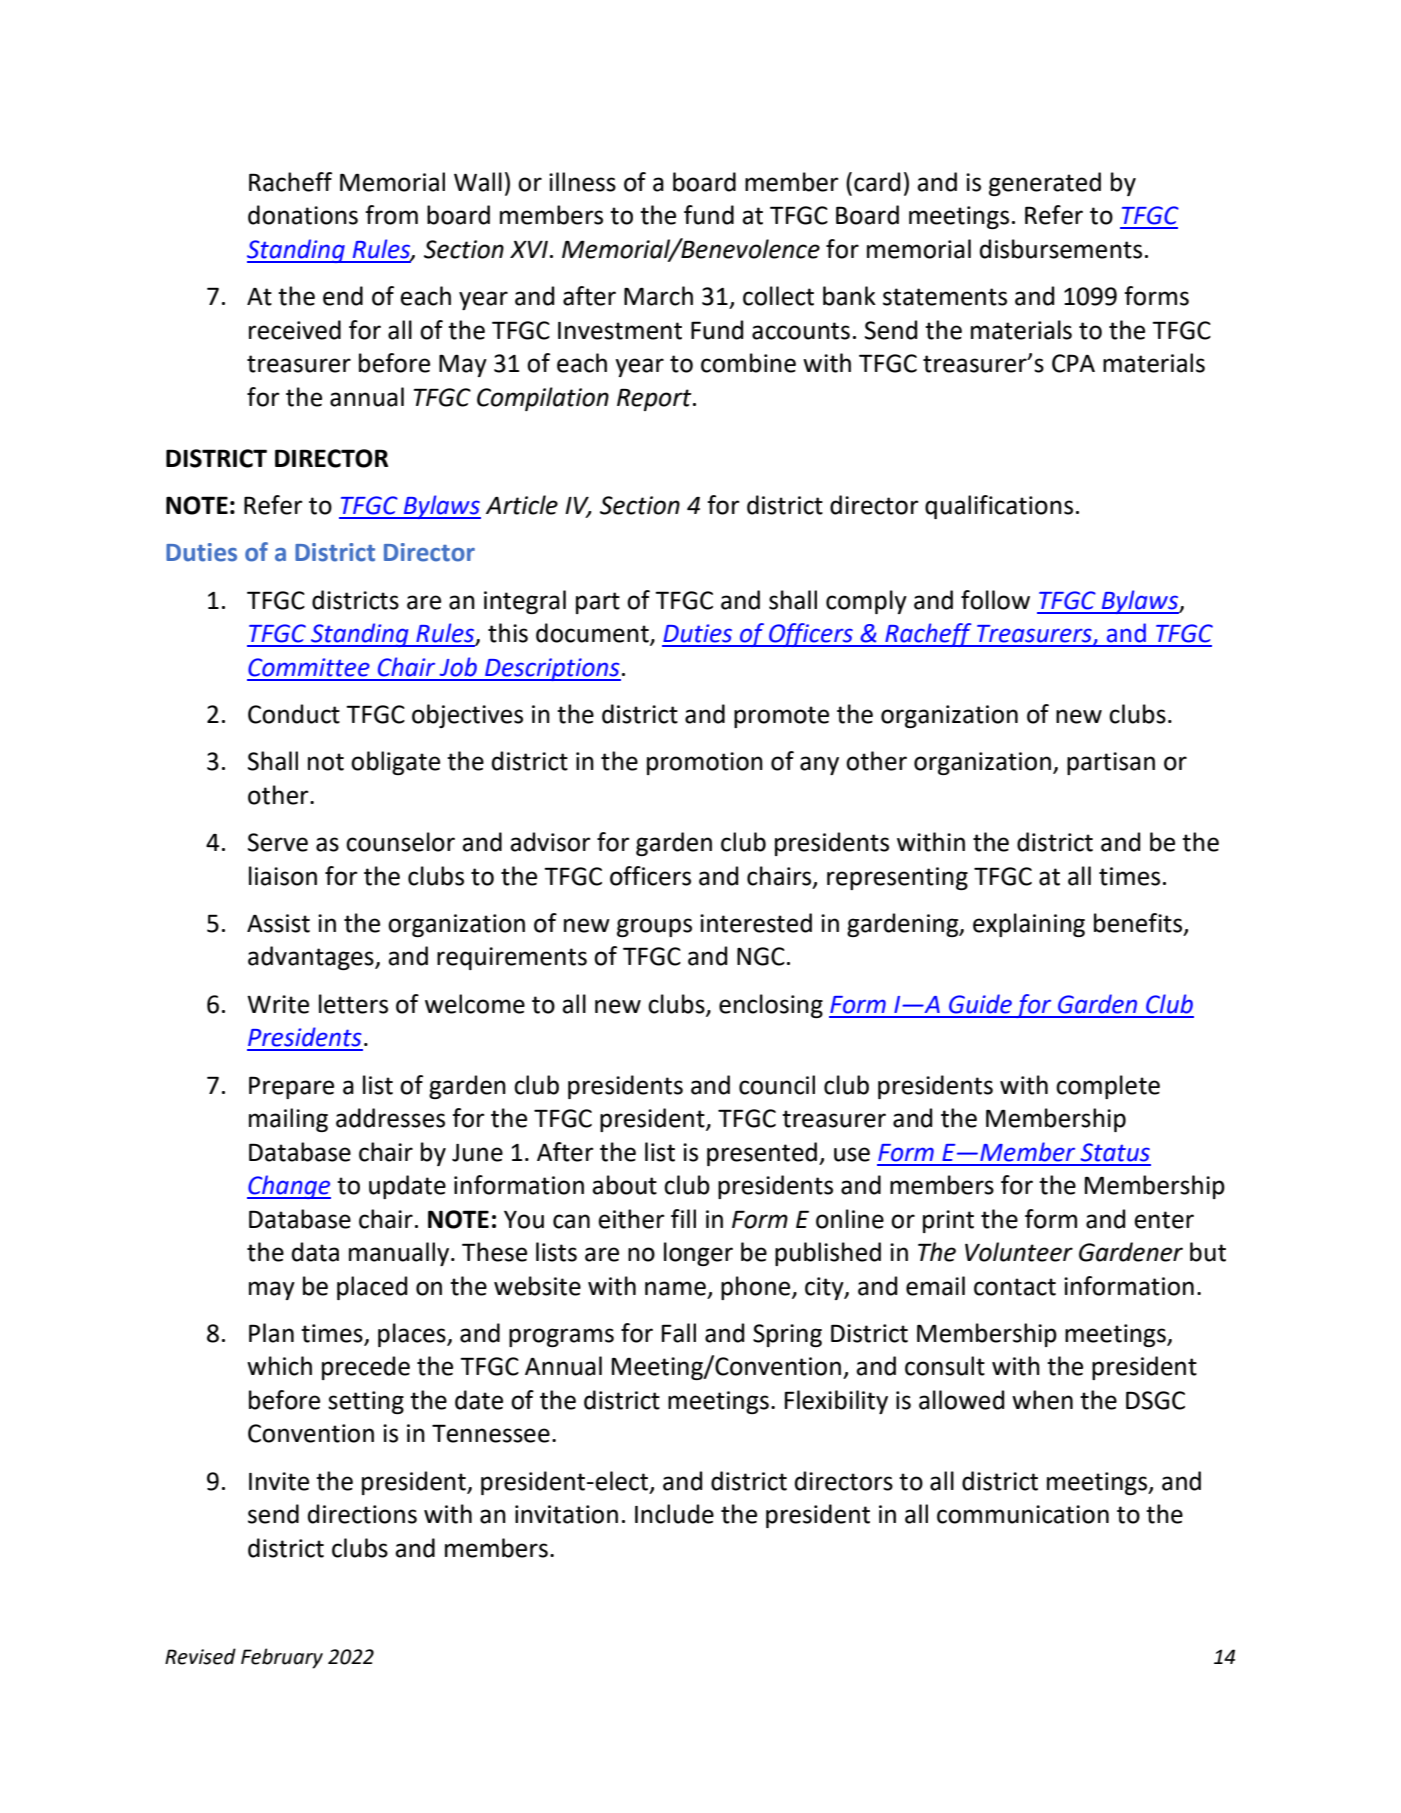  What do you see at coordinates (658, 296) in the image?
I see `March` at bounding box center [658, 296].
